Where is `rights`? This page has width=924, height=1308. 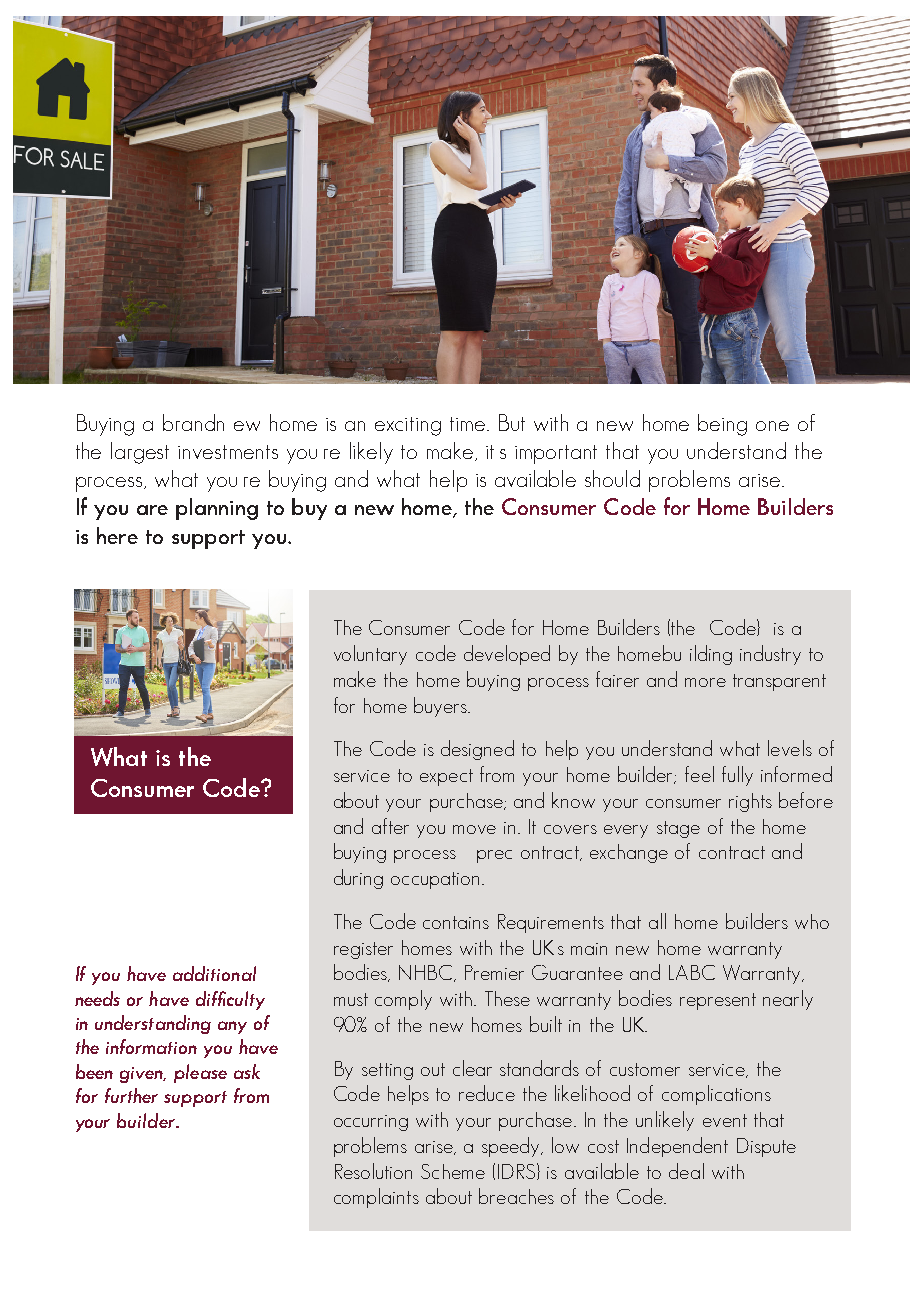 rights is located at coordinates (750, 802).
